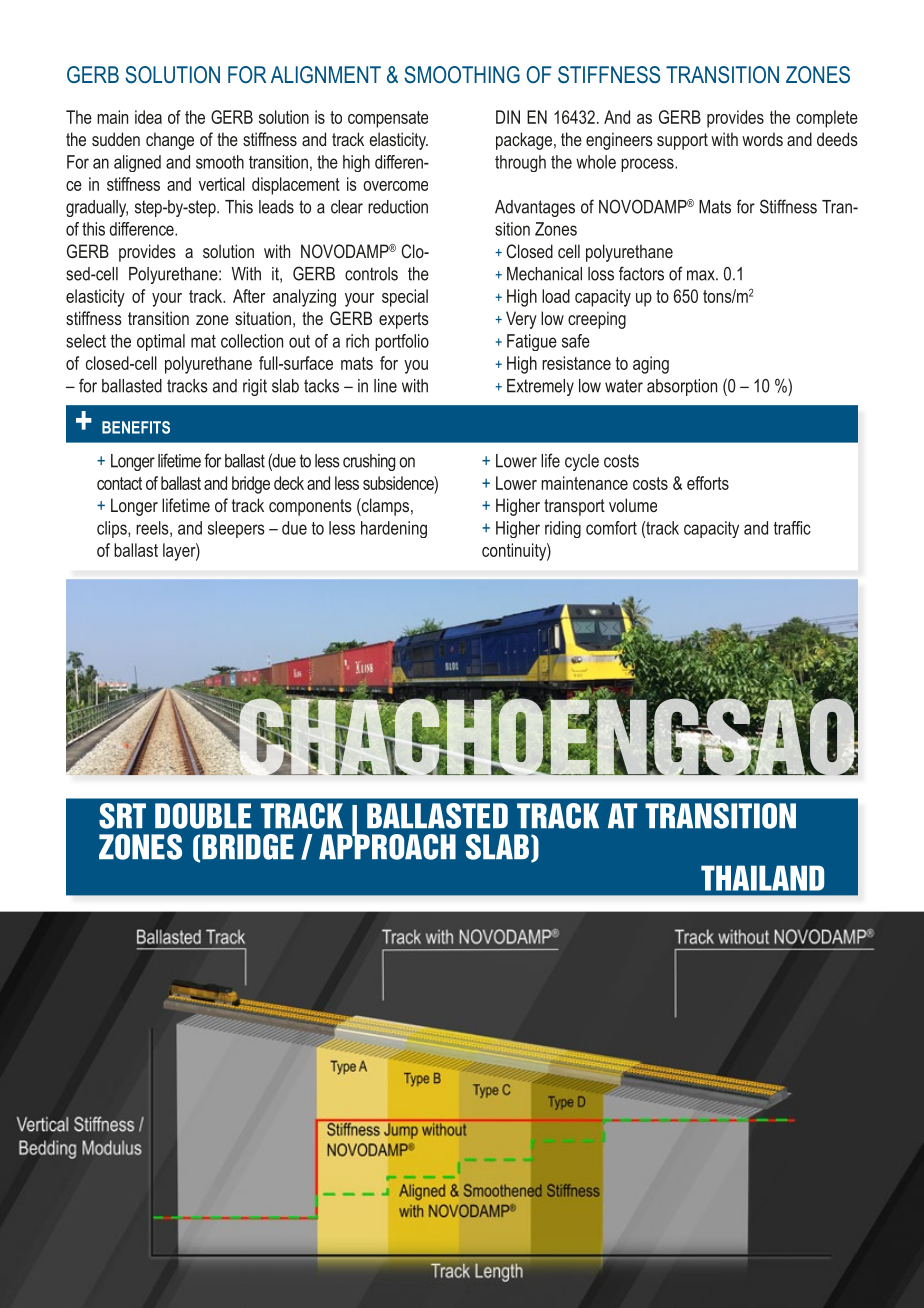  Describe the element at coordinates (369, 462) in the screenshot. I see `crushing` at that location.
